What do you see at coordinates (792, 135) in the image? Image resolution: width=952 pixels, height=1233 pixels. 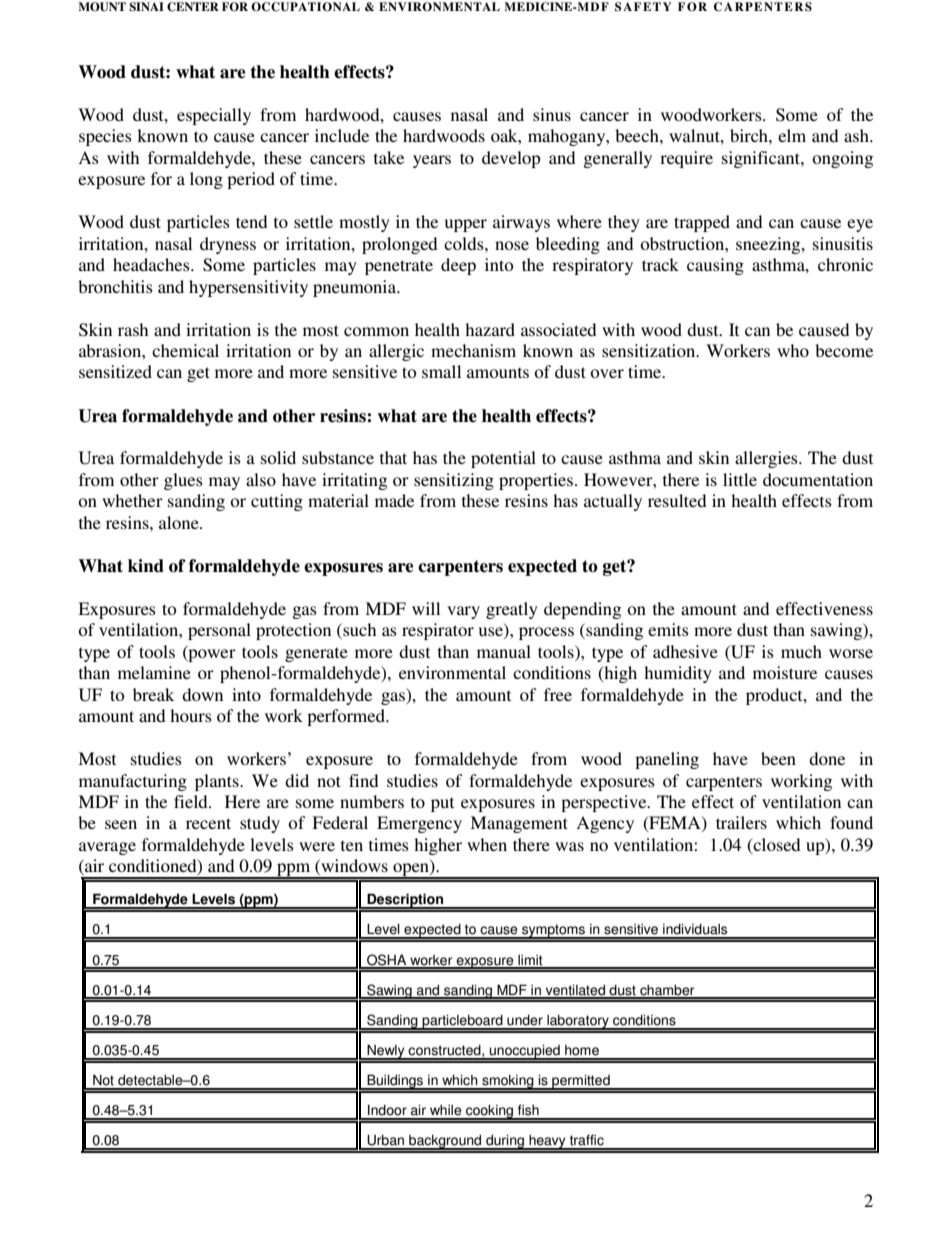 I see `elm` at bounding box center [792, 135].
